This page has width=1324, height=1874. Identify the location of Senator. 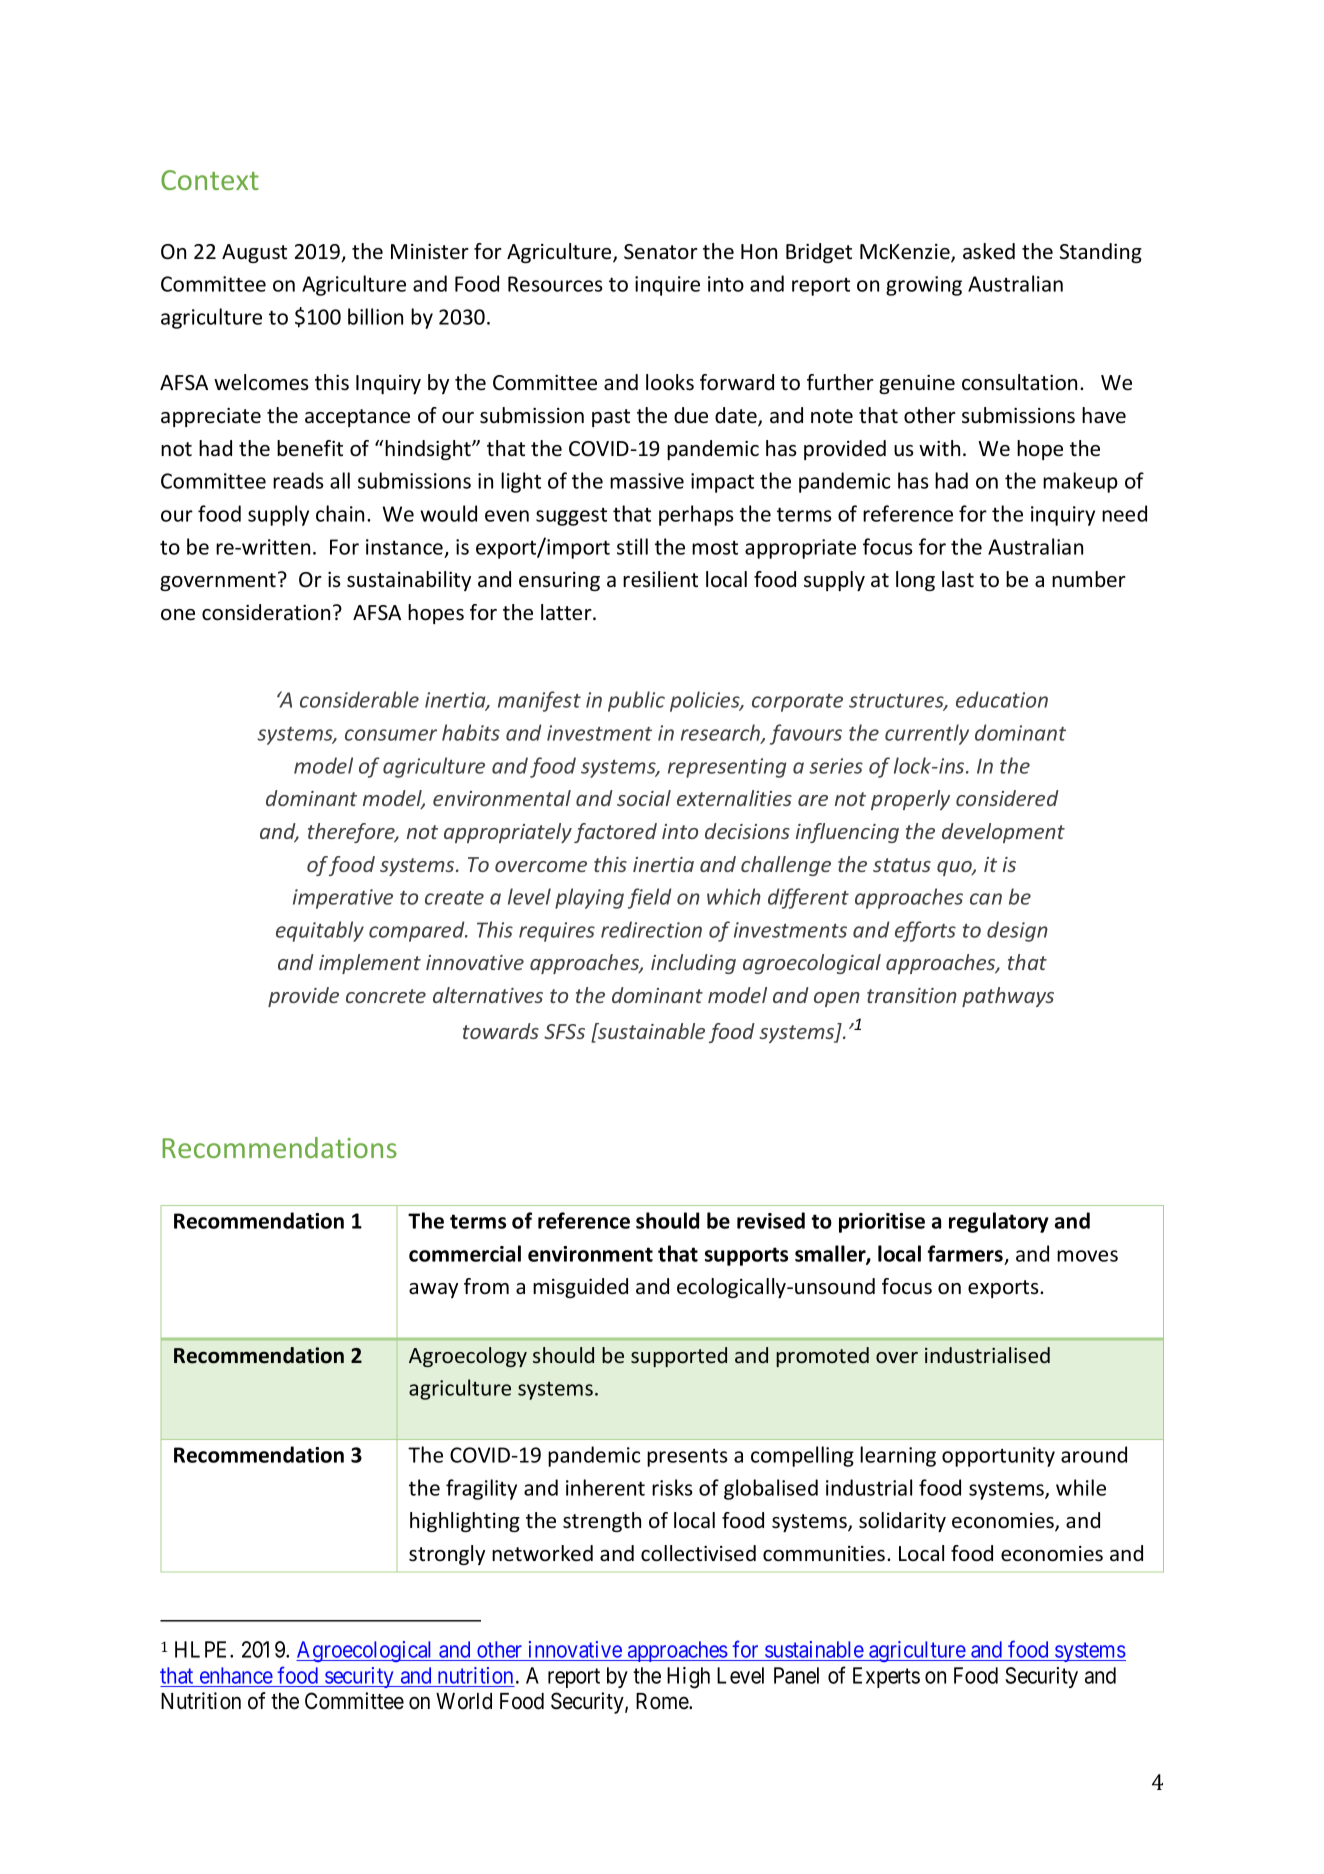
(661, 252).
